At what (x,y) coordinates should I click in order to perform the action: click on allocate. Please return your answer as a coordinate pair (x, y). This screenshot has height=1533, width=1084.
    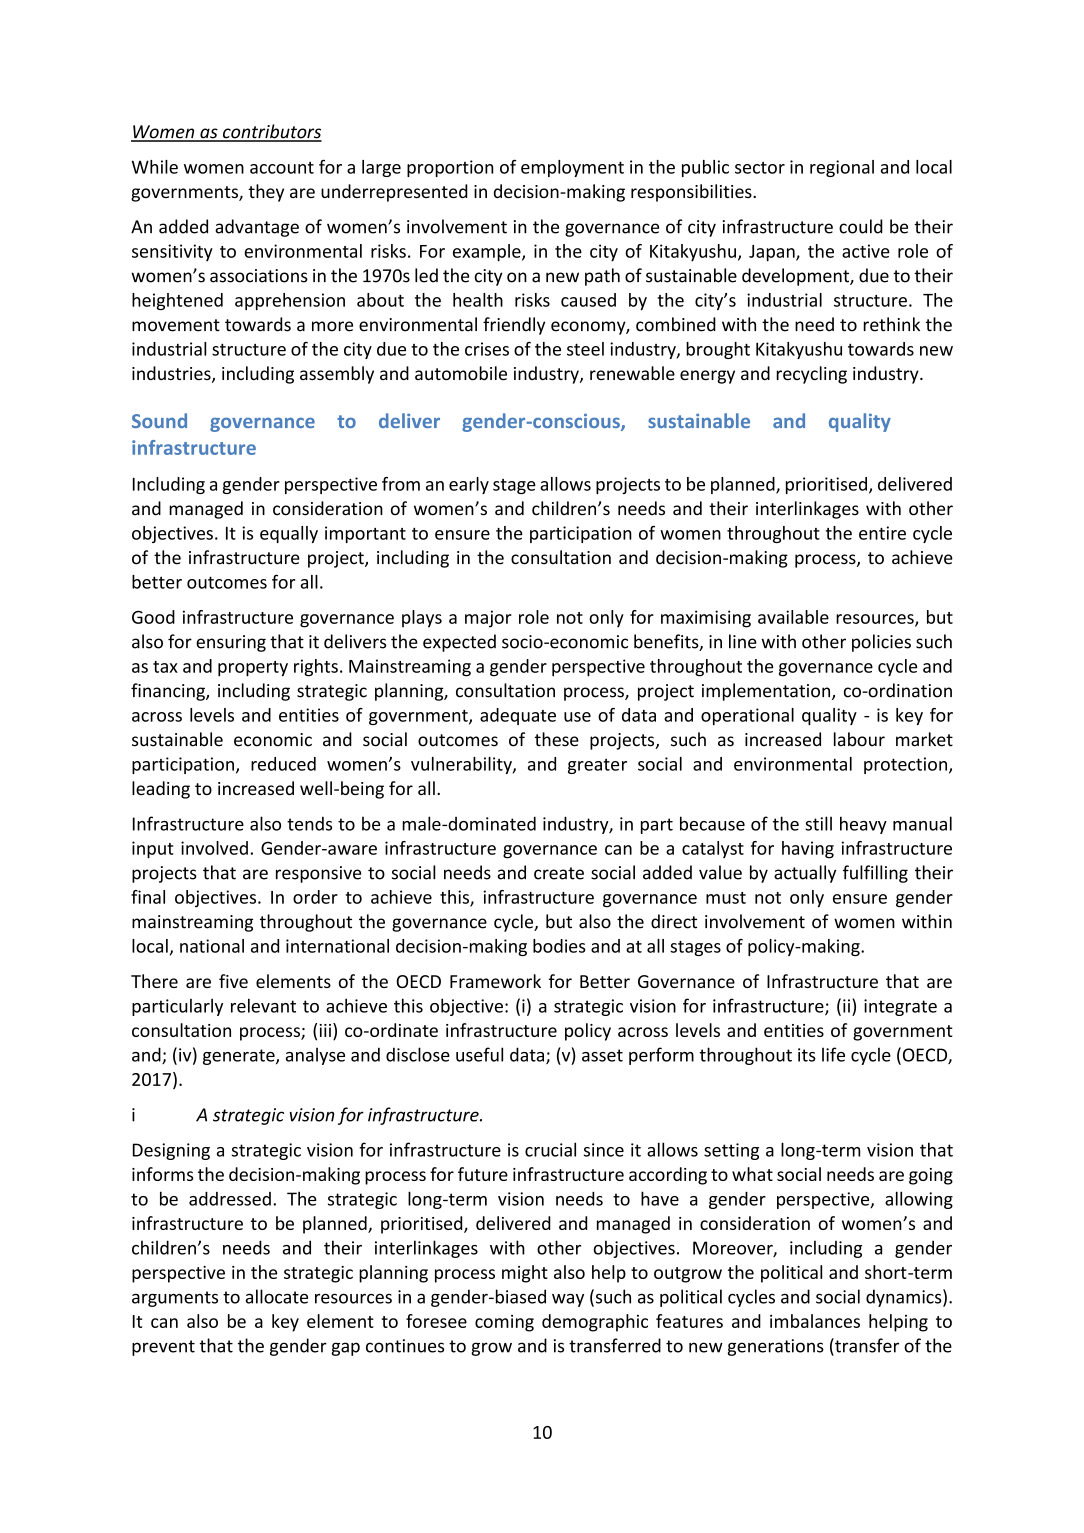
    Looking at the image, I should click on (277, 1296).
